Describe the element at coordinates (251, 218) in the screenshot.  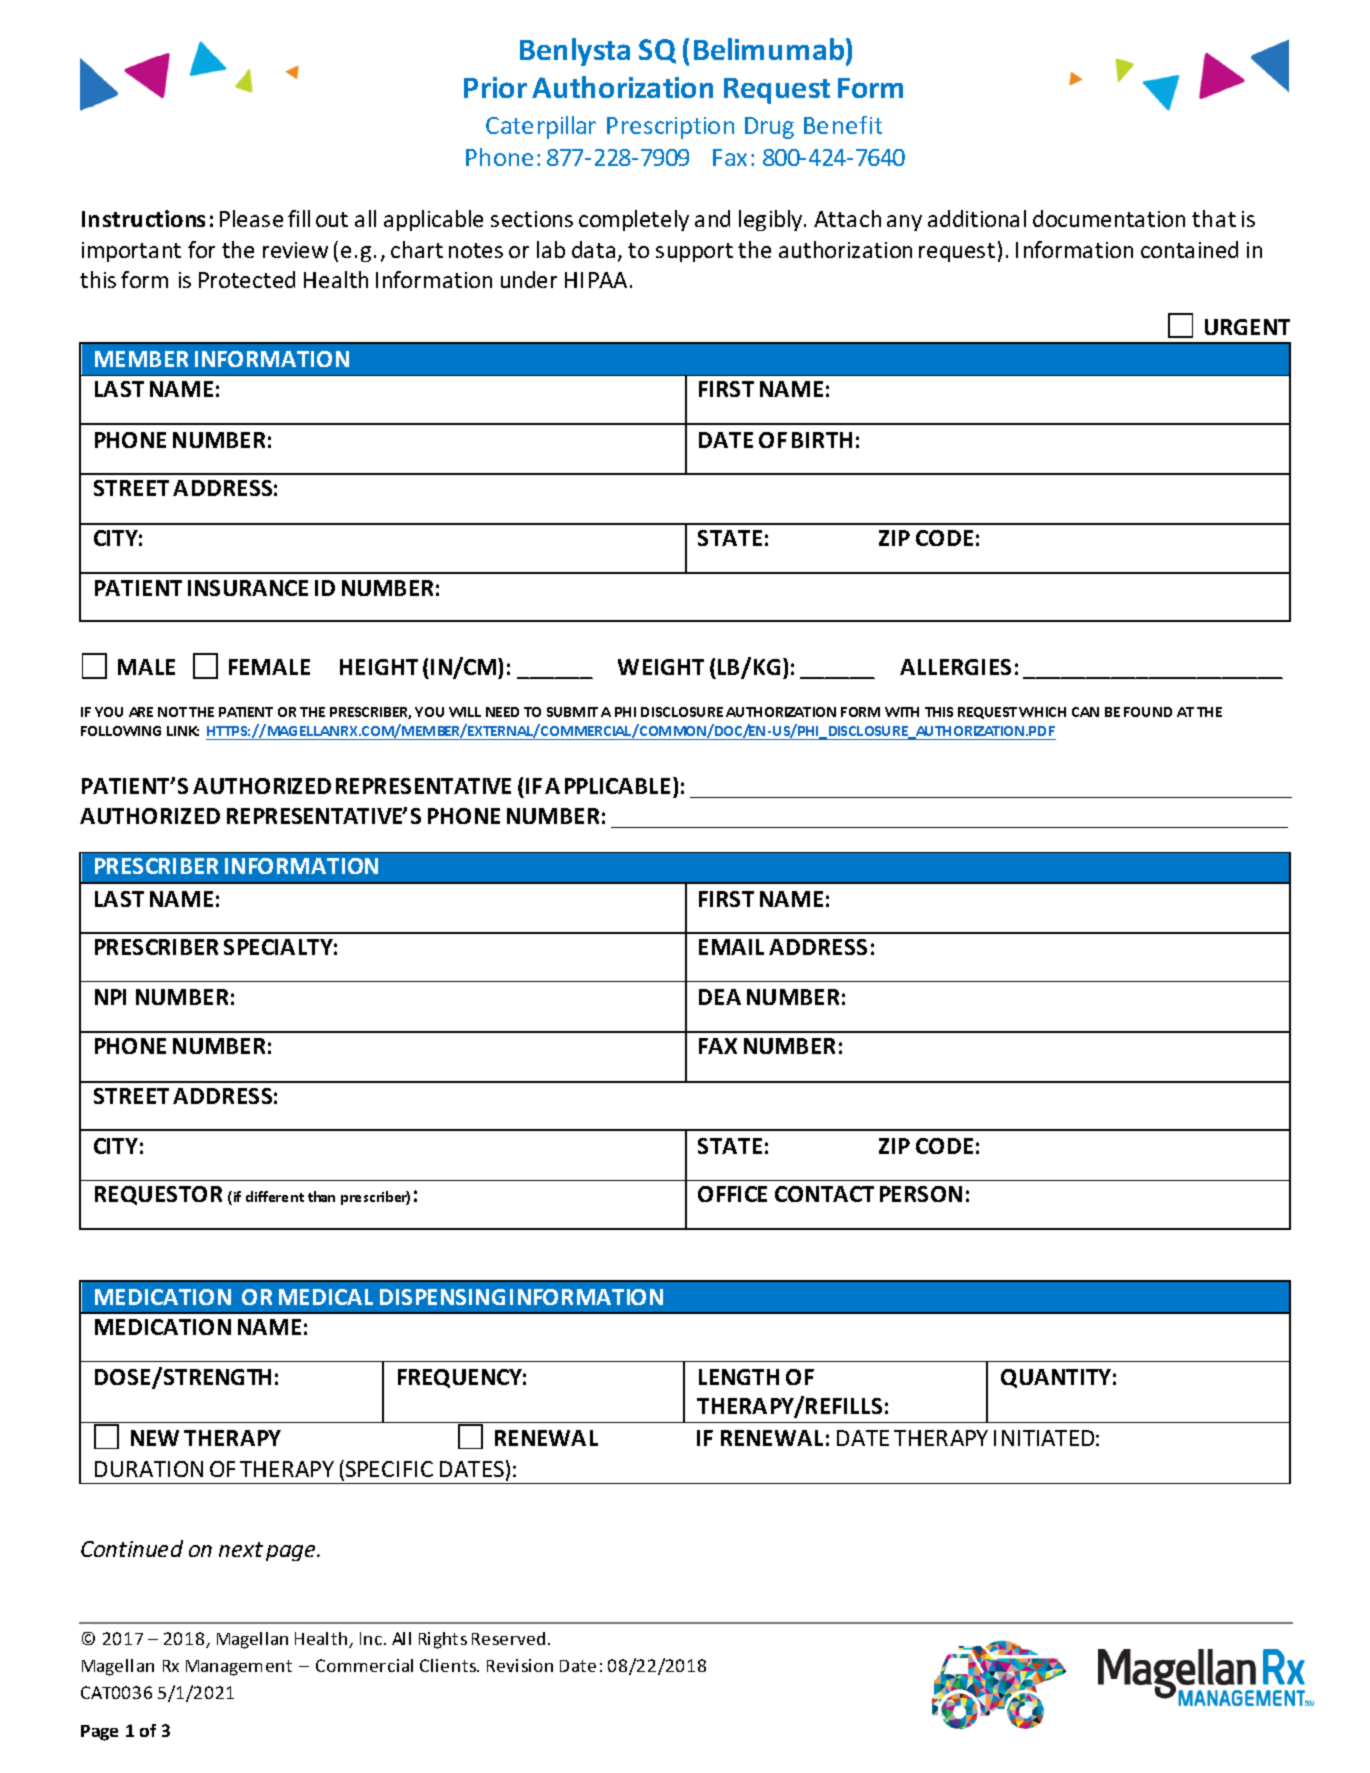
I see `Please` at that location.
